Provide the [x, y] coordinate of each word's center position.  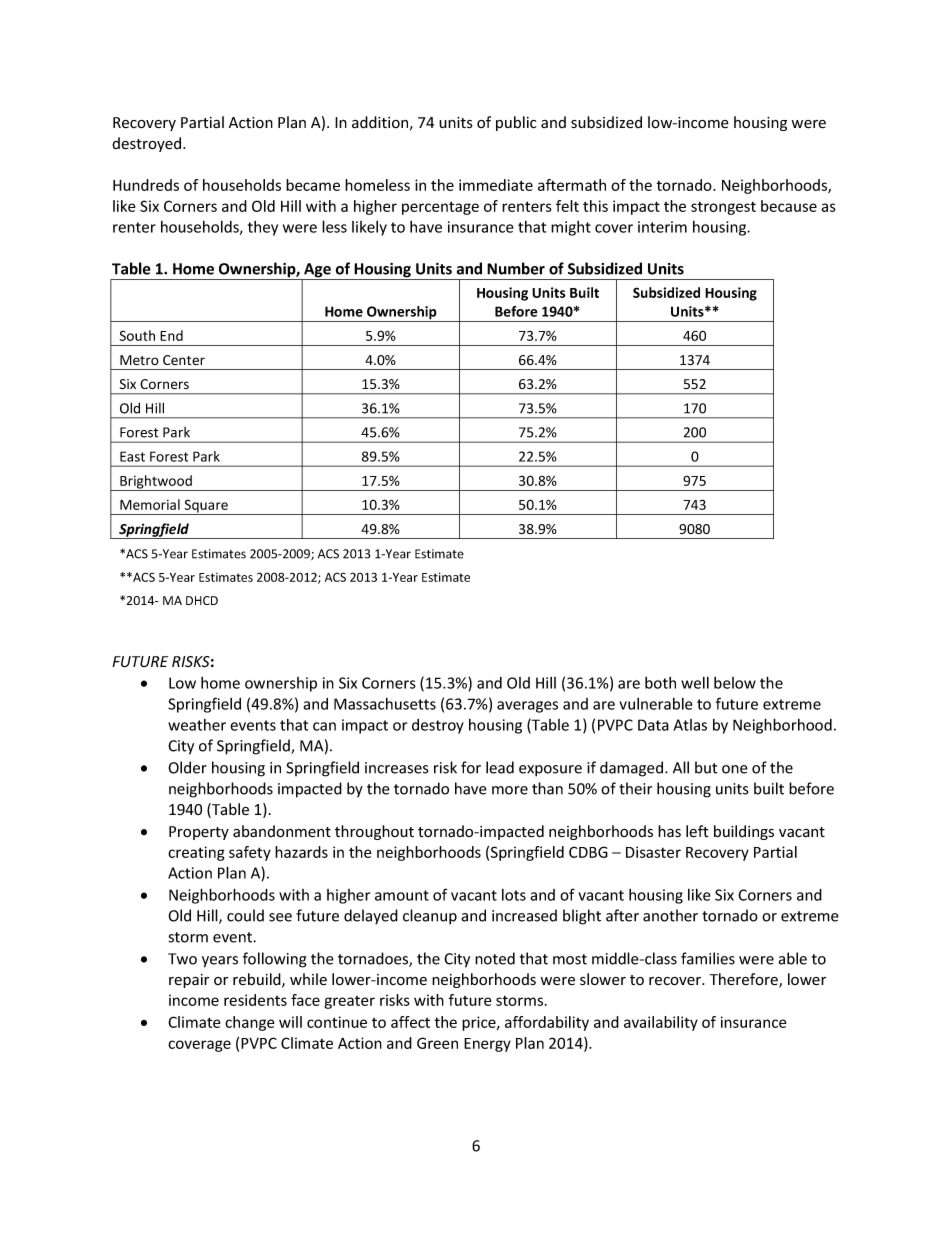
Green [437, 1043]
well [695, 683]
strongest [723, 208]
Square [206, 507]
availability [661, 1023]
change [249, 1023]
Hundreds [146, 185]
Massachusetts [385, 704]
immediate [496, 185]
